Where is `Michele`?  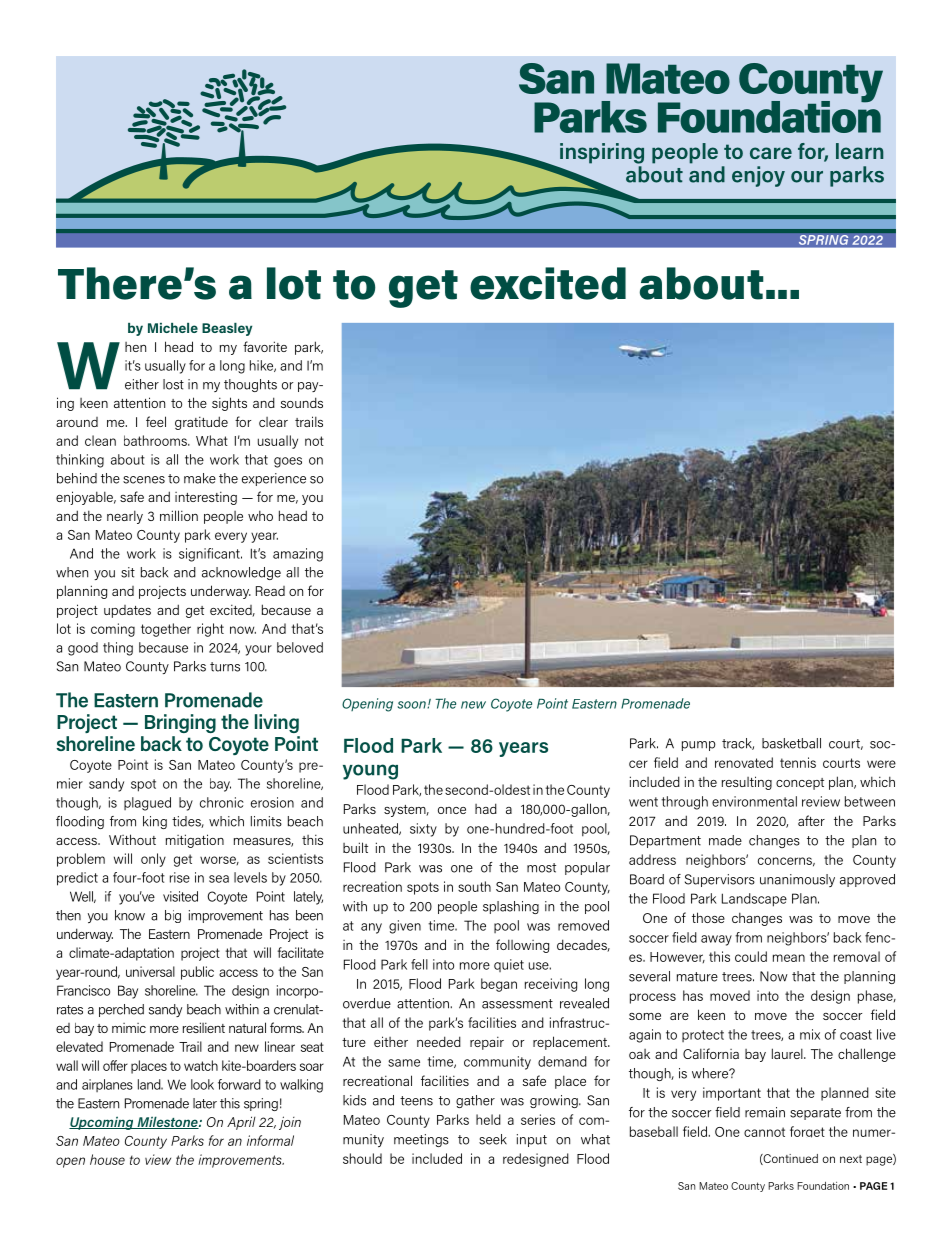
Michele is located at coordinates (173, 328).
